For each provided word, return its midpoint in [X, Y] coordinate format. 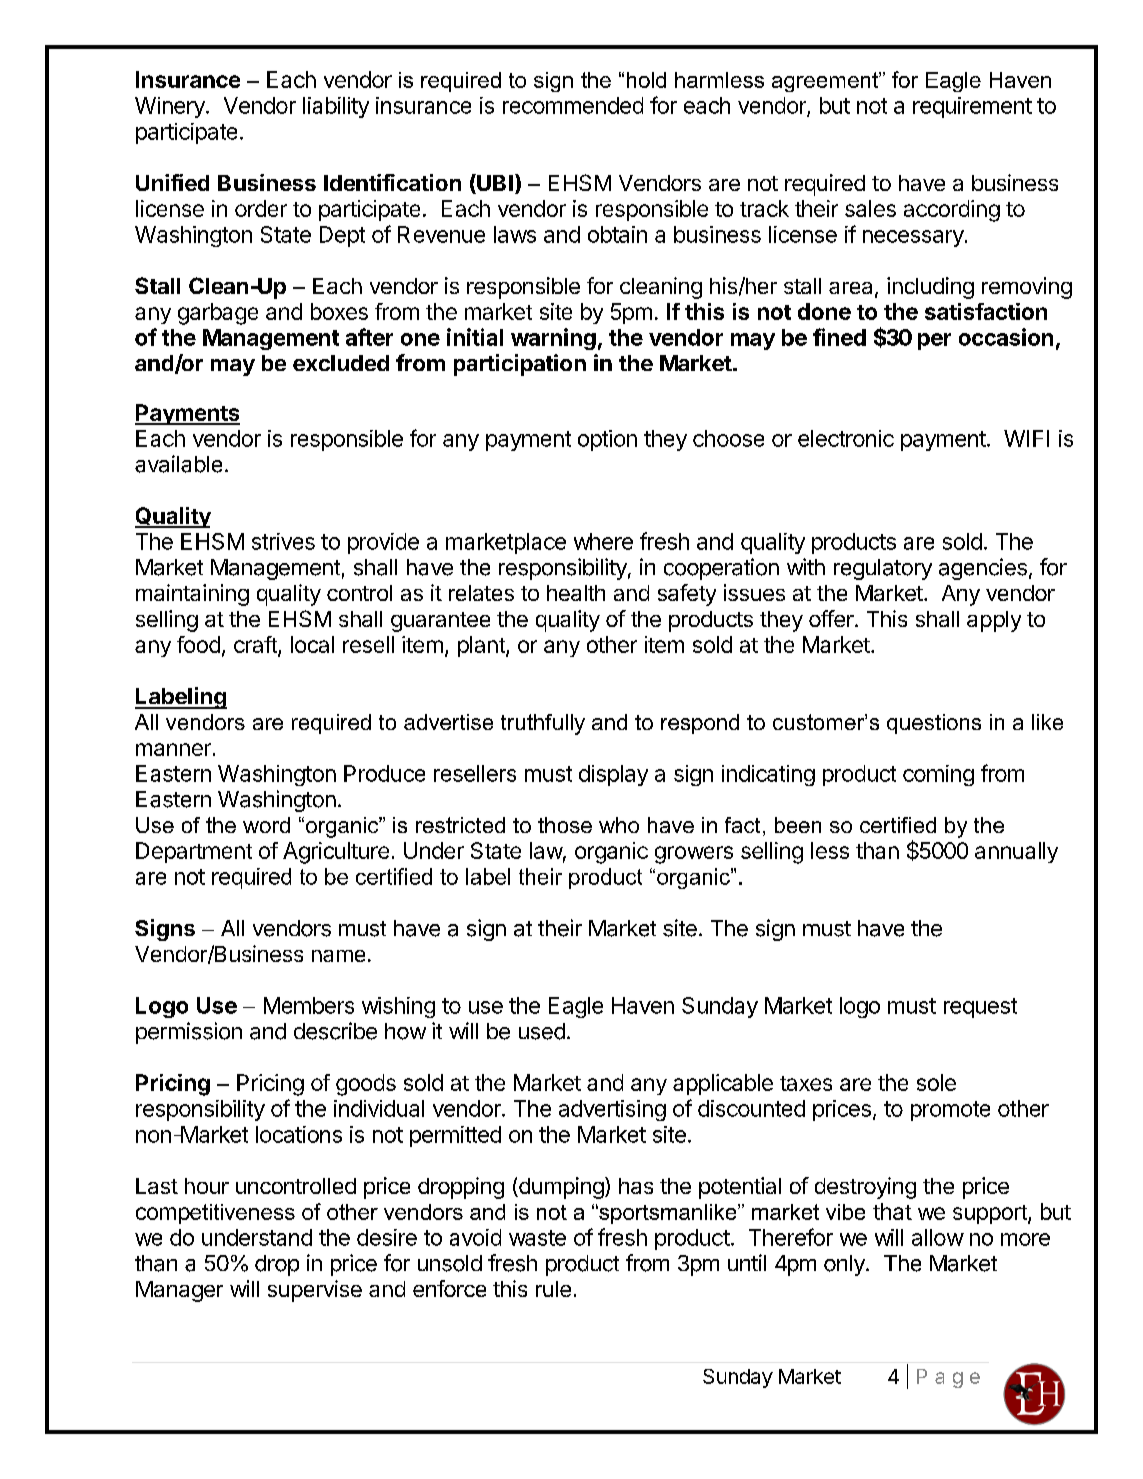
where [603, 541]
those [565, 825]
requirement [972, 107]
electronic [846, 438]
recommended [573, 105]
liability [336, 107]
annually [1016, 852]
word [266, 825]
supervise [315, 1291]
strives [283, 541]
